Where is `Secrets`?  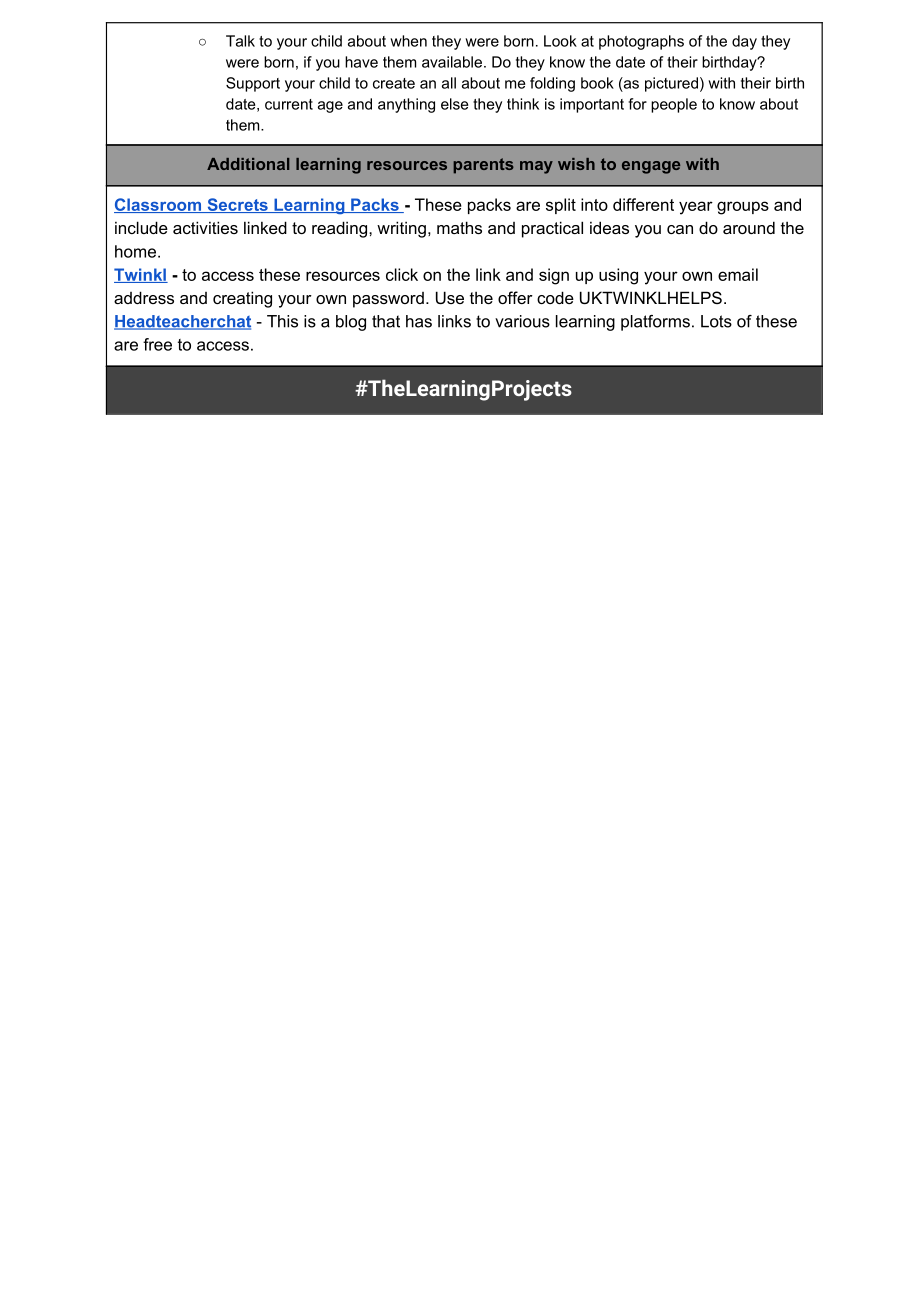 Secrets is located at coordinates (237, 205).
